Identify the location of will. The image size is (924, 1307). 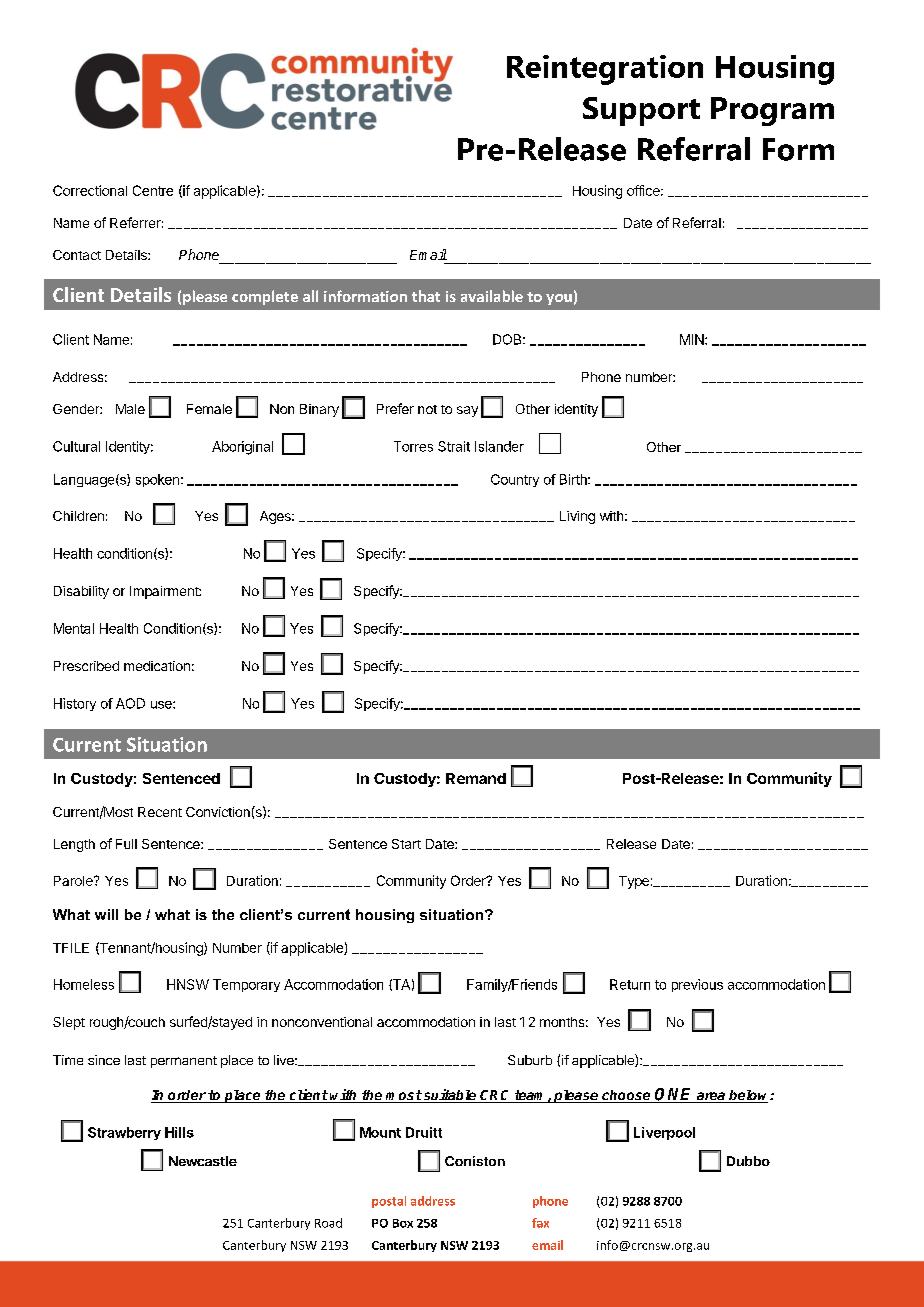
(106, 914).
